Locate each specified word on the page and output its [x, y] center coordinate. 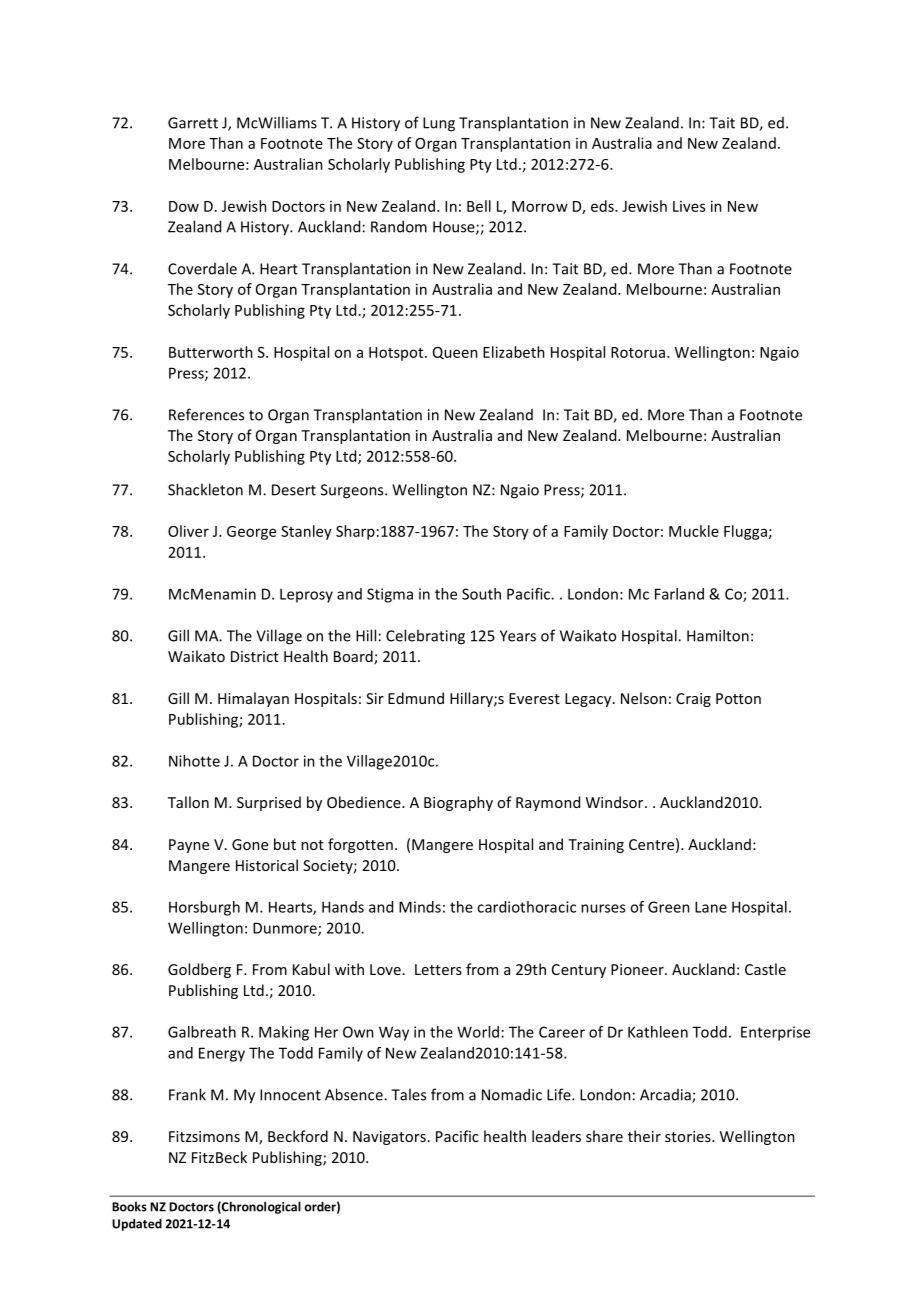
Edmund [416, 698]
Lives [689, 206]
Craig [693, 700]
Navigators [389, 1138]
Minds [420, 907]
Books [129, 1207]
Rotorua [638, 352]
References [206, 414]
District [255, 656]
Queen [455, 353]
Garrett [193, 123]
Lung [439, 124]
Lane [711, 907]
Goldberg [199, 970]
